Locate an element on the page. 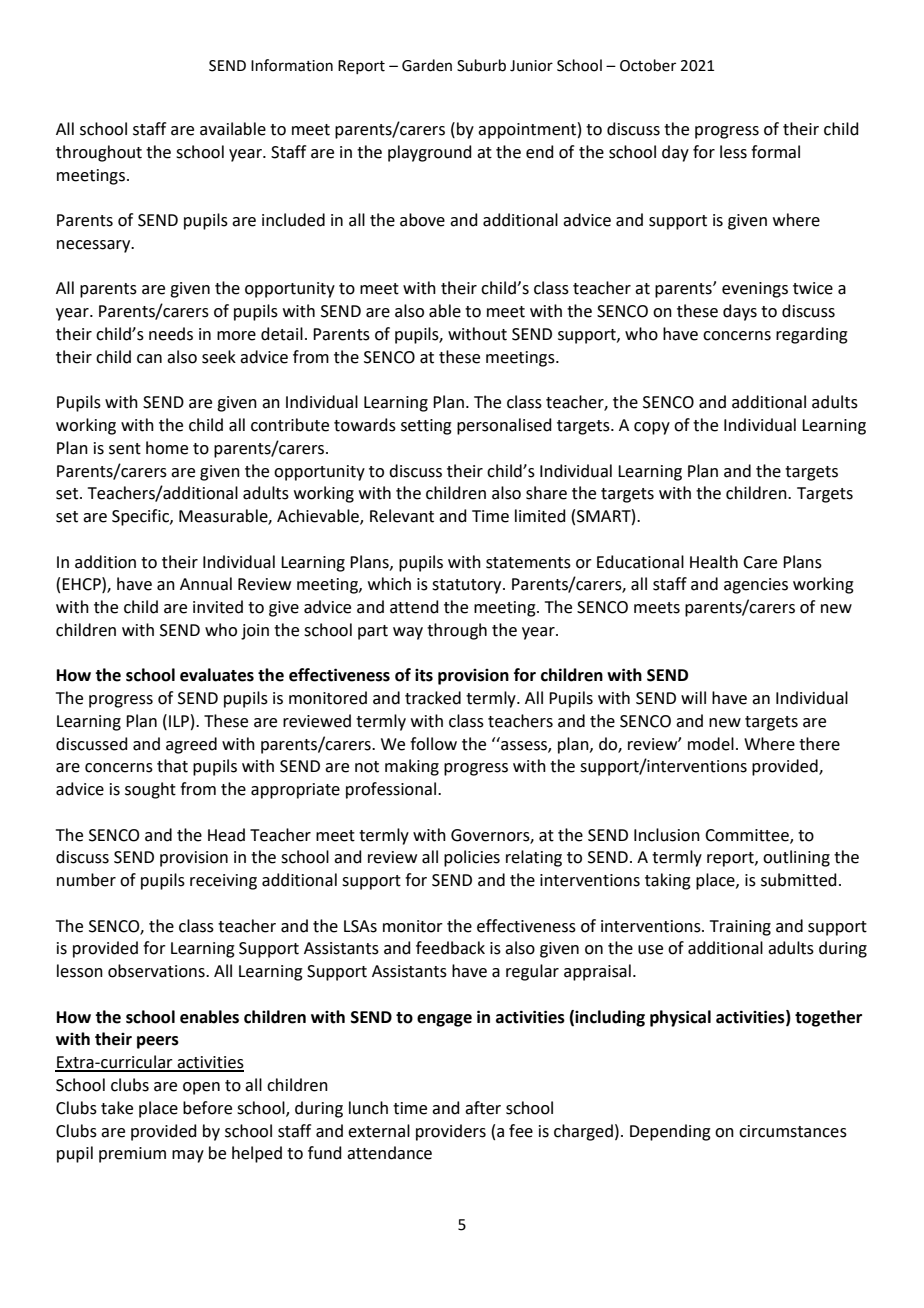 The image size is (924, 1308). before is located at coordinates (207, 1108).
